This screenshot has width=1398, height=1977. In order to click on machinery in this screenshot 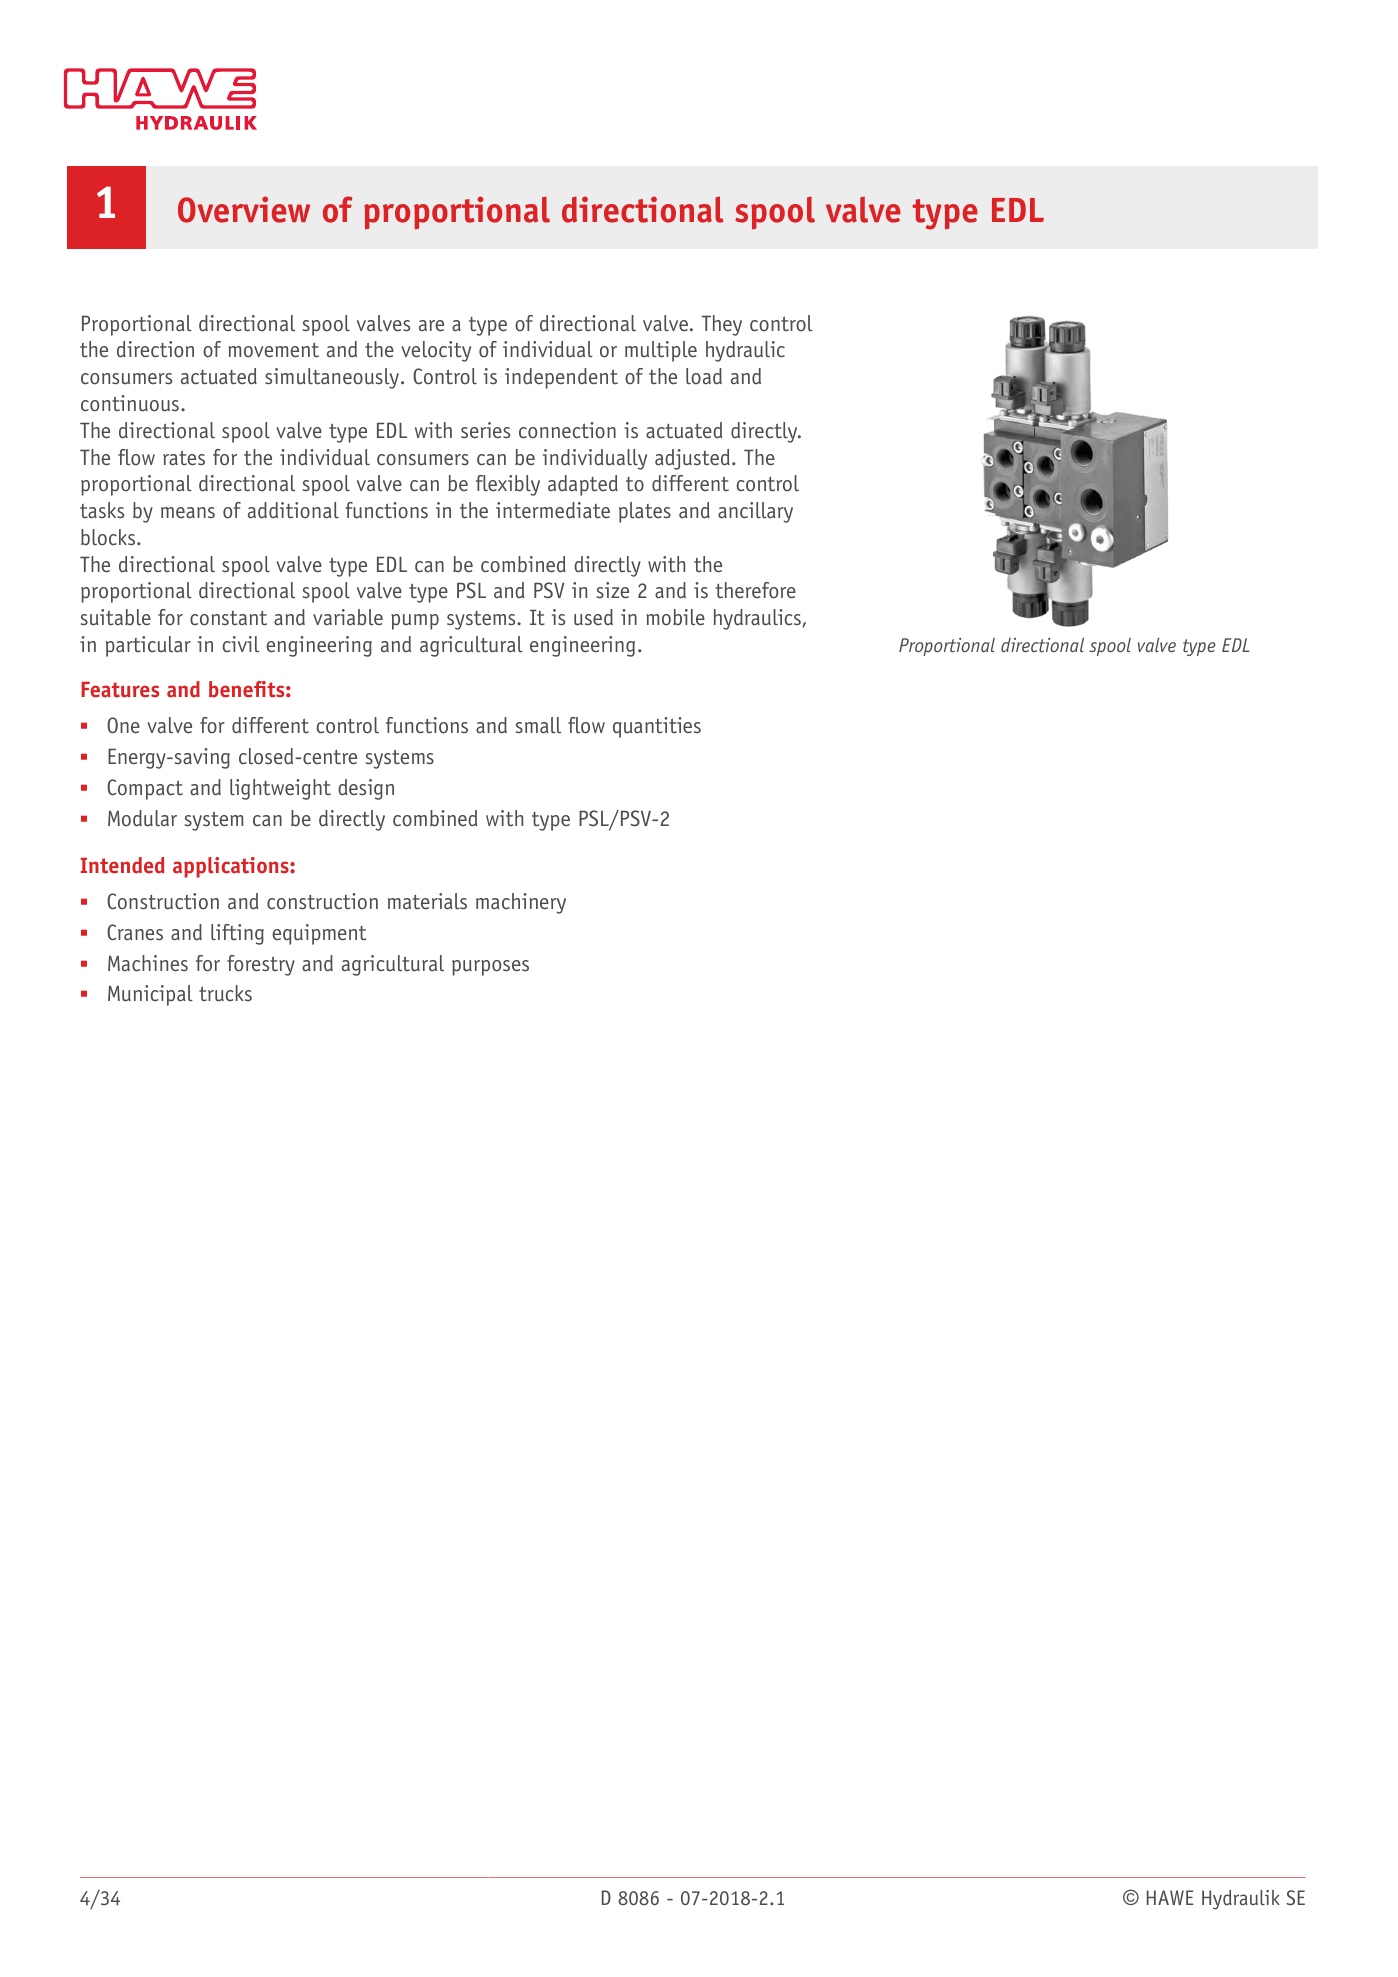, I will do `click(521, 903)`.
